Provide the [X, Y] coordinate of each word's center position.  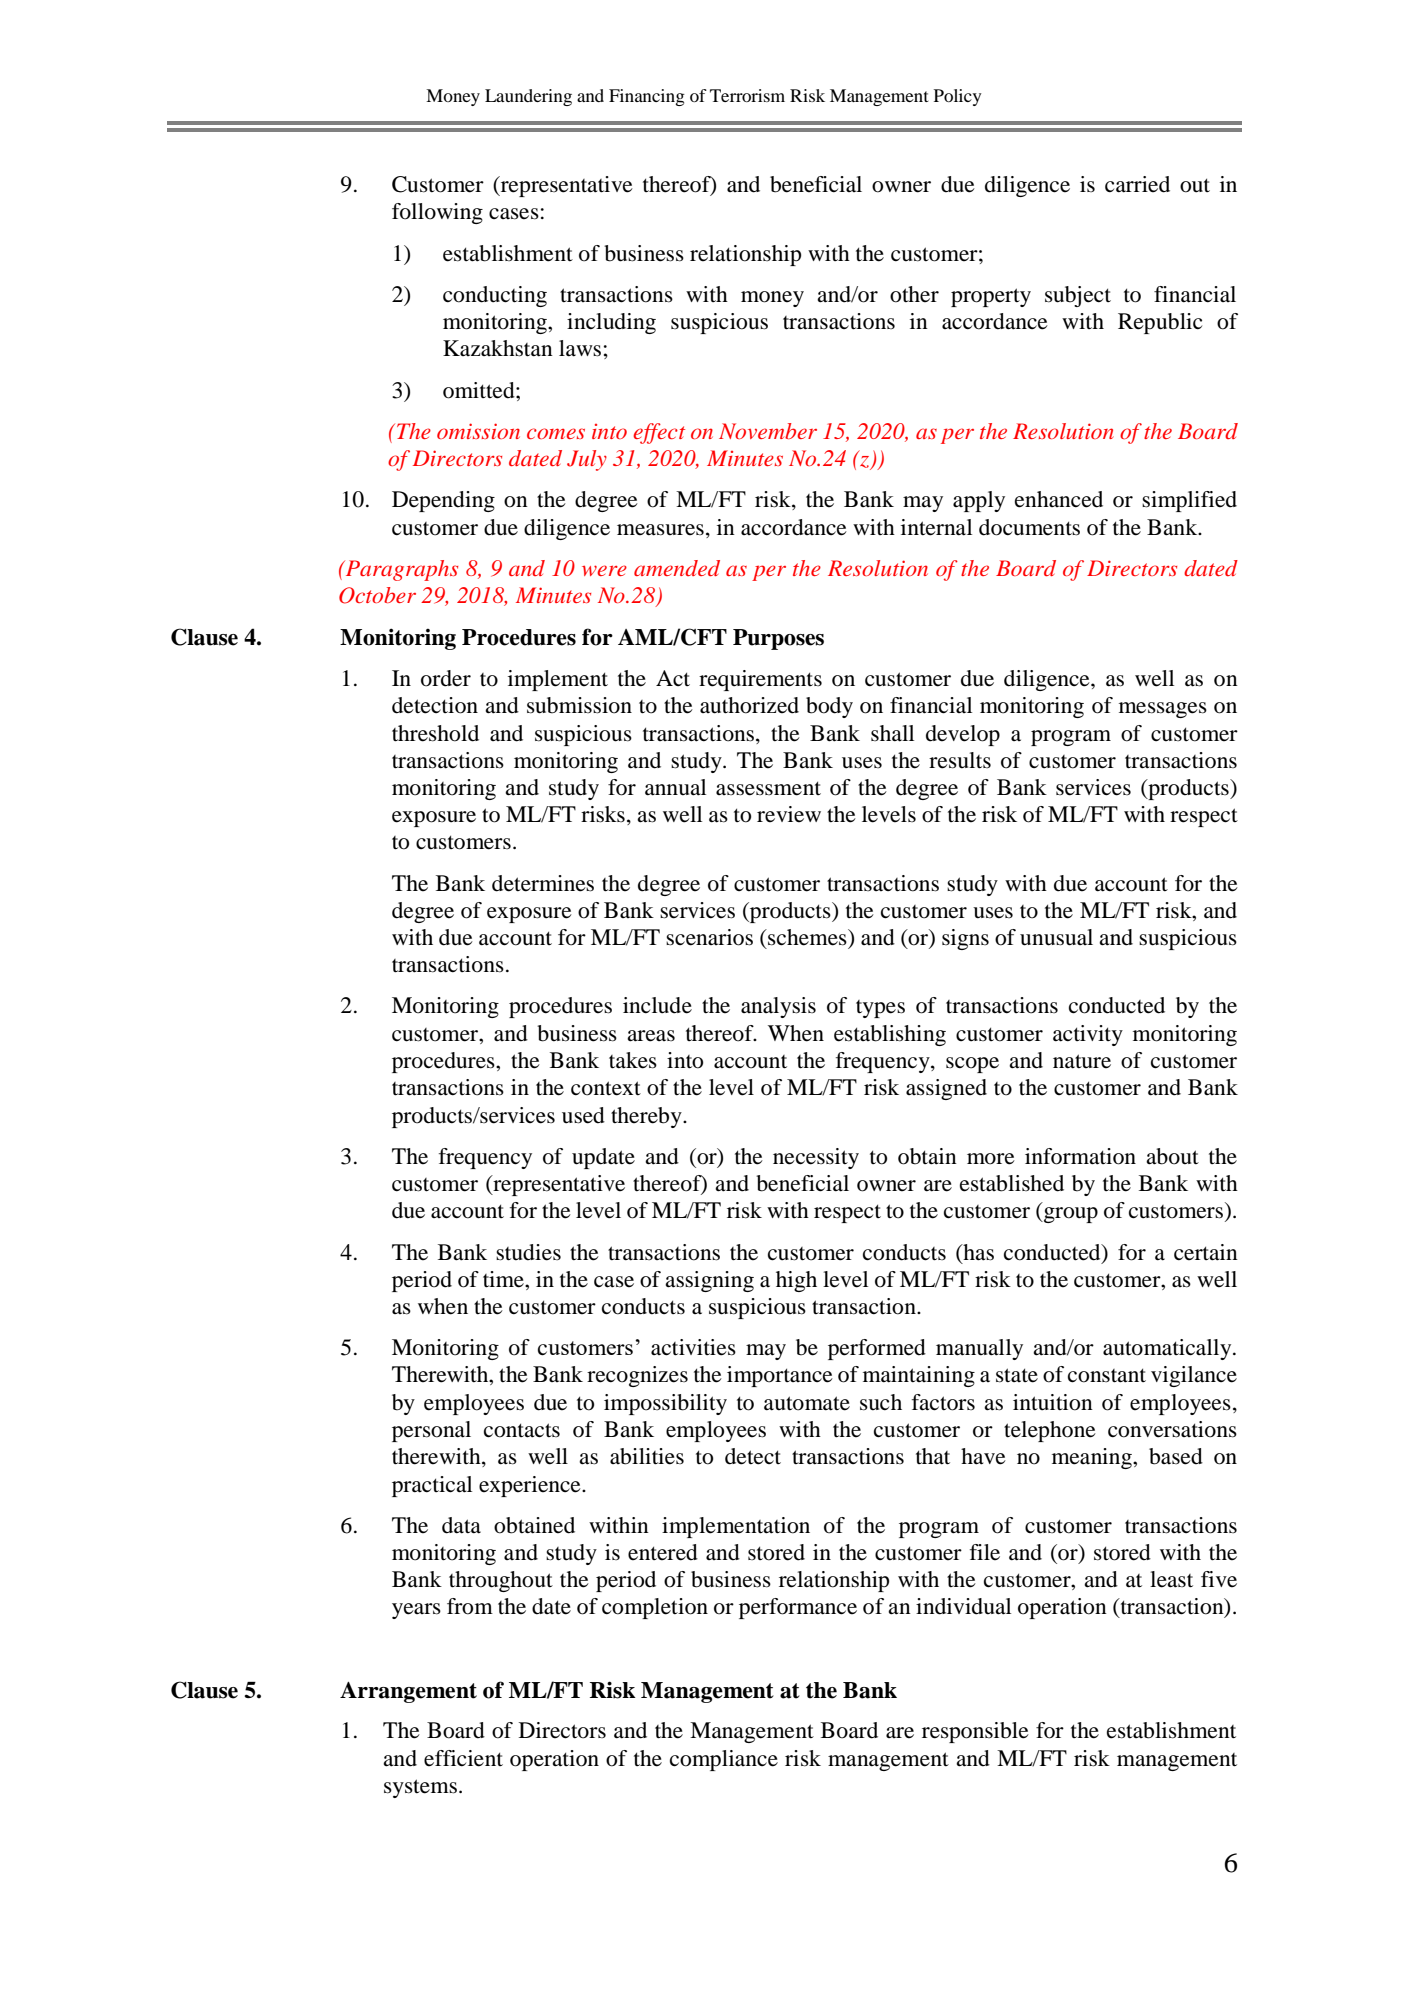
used [583, 1115]
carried [1137, 184]
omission [478, 431]
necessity [816, 1158]
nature [1082, 1061]
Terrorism [747, 95]
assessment [768, 788]
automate [807, 1403]
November [768, 431]
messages [1163, 710]
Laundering [528, 97]
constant [1107, 1375]
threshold [435, 733]
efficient [463, 1758]
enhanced [1059, 499]
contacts [522, 1430]
